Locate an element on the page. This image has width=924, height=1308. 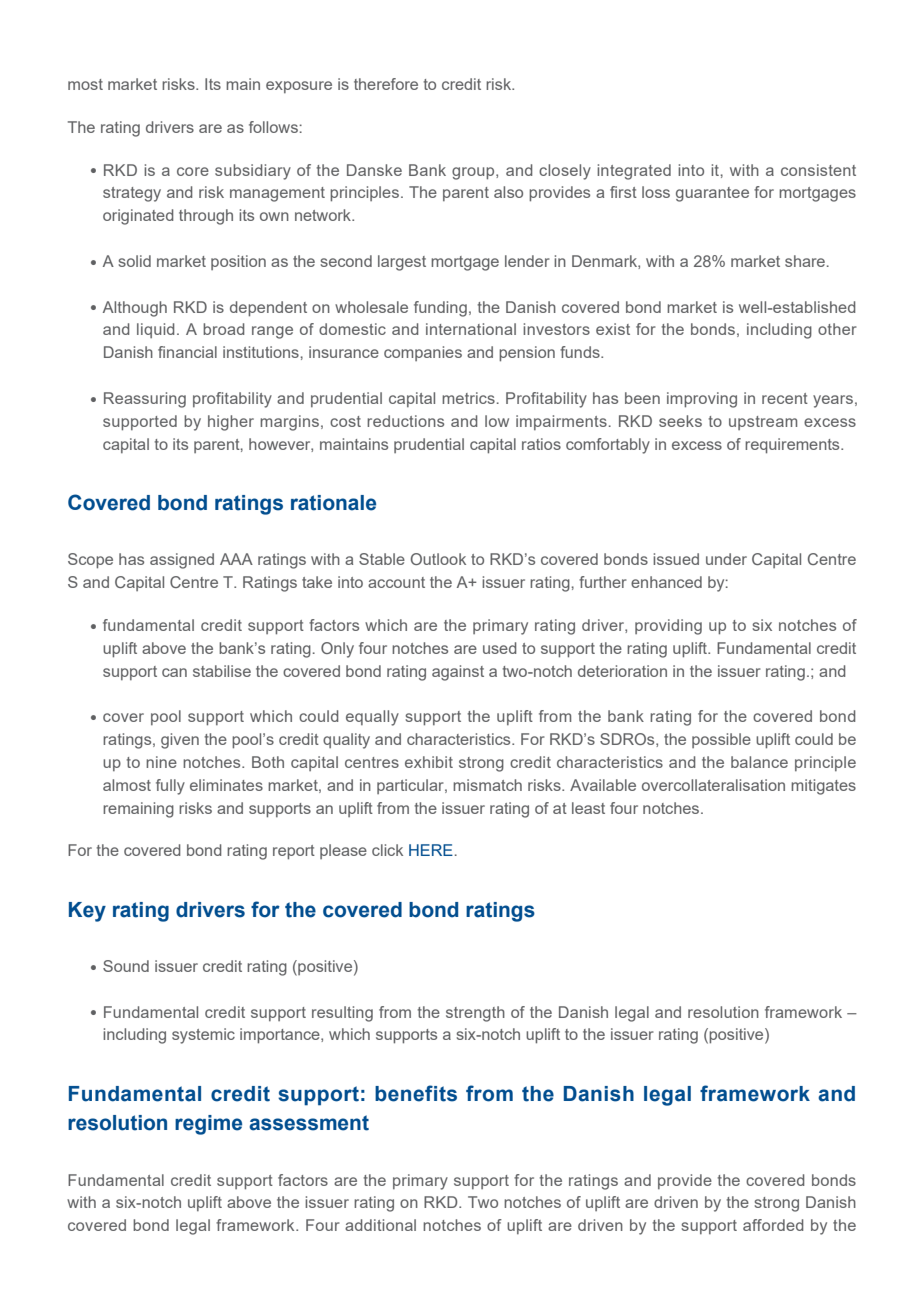
fully is located at coordinates (170, 787).
